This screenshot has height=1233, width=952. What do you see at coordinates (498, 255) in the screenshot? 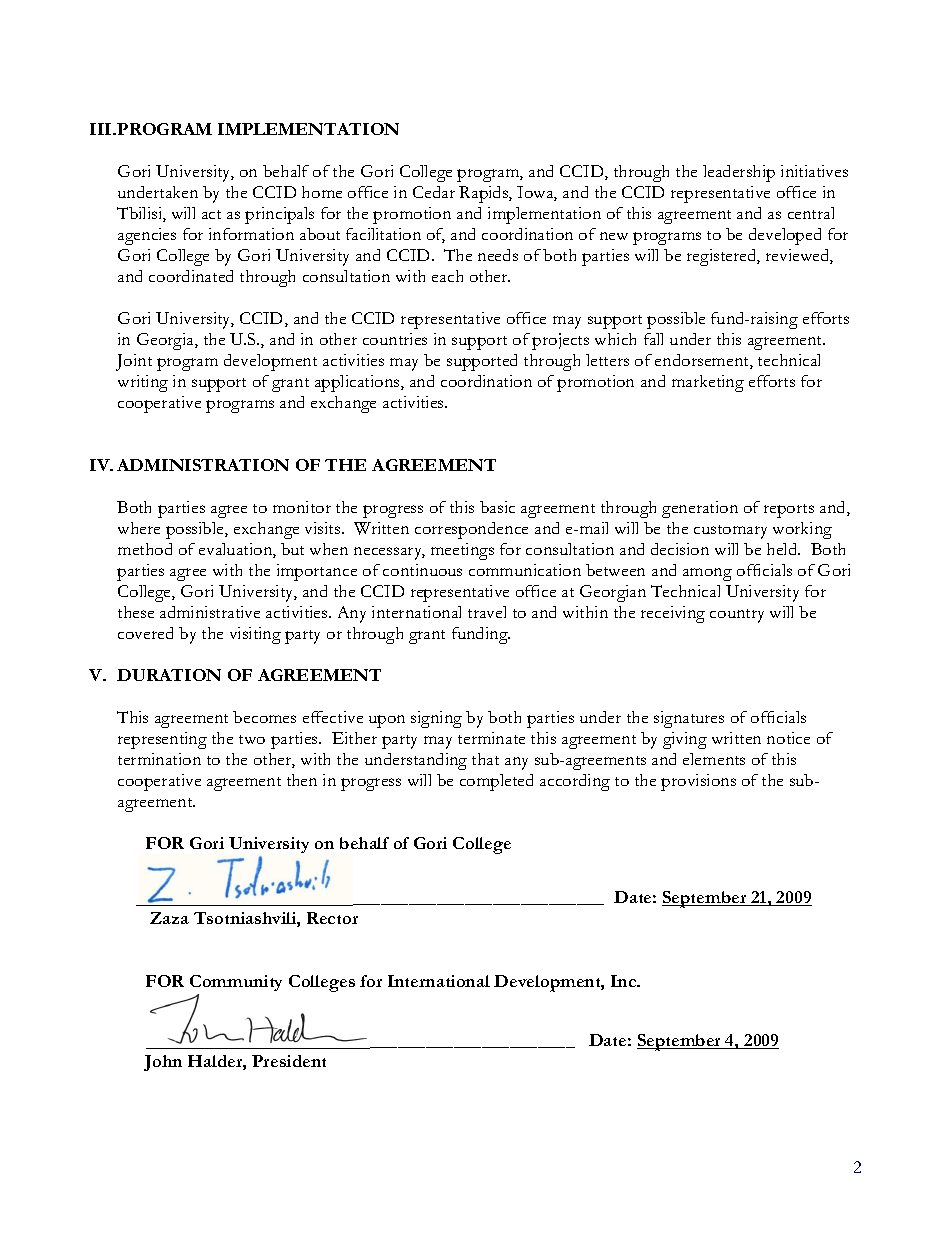
I see `needs` at bounding box center [498, 255].
